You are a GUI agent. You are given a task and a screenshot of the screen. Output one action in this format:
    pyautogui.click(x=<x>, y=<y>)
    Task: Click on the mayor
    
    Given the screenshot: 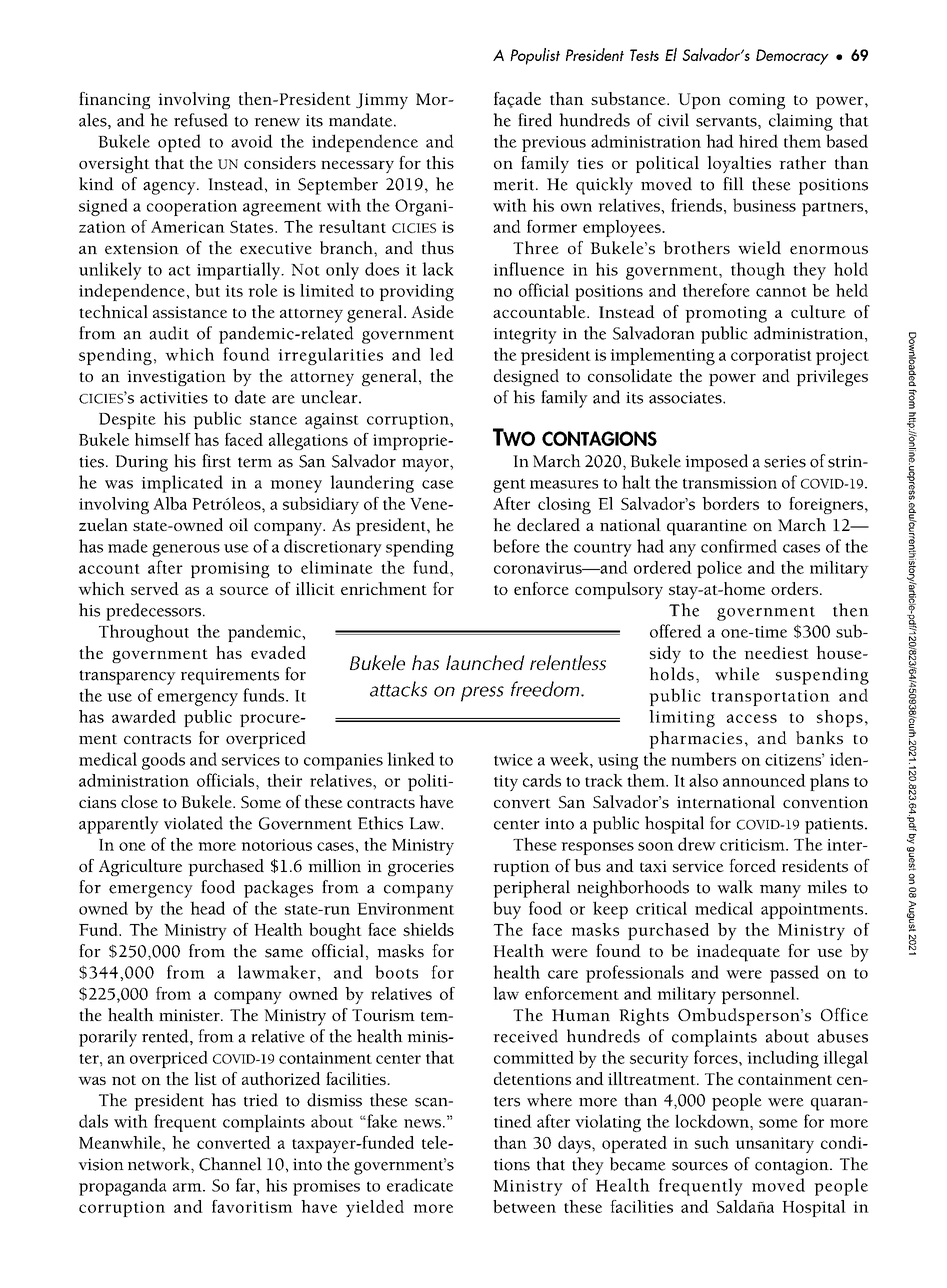 What is the action you would take?
    pyautogui.click(x=426, y=465)
